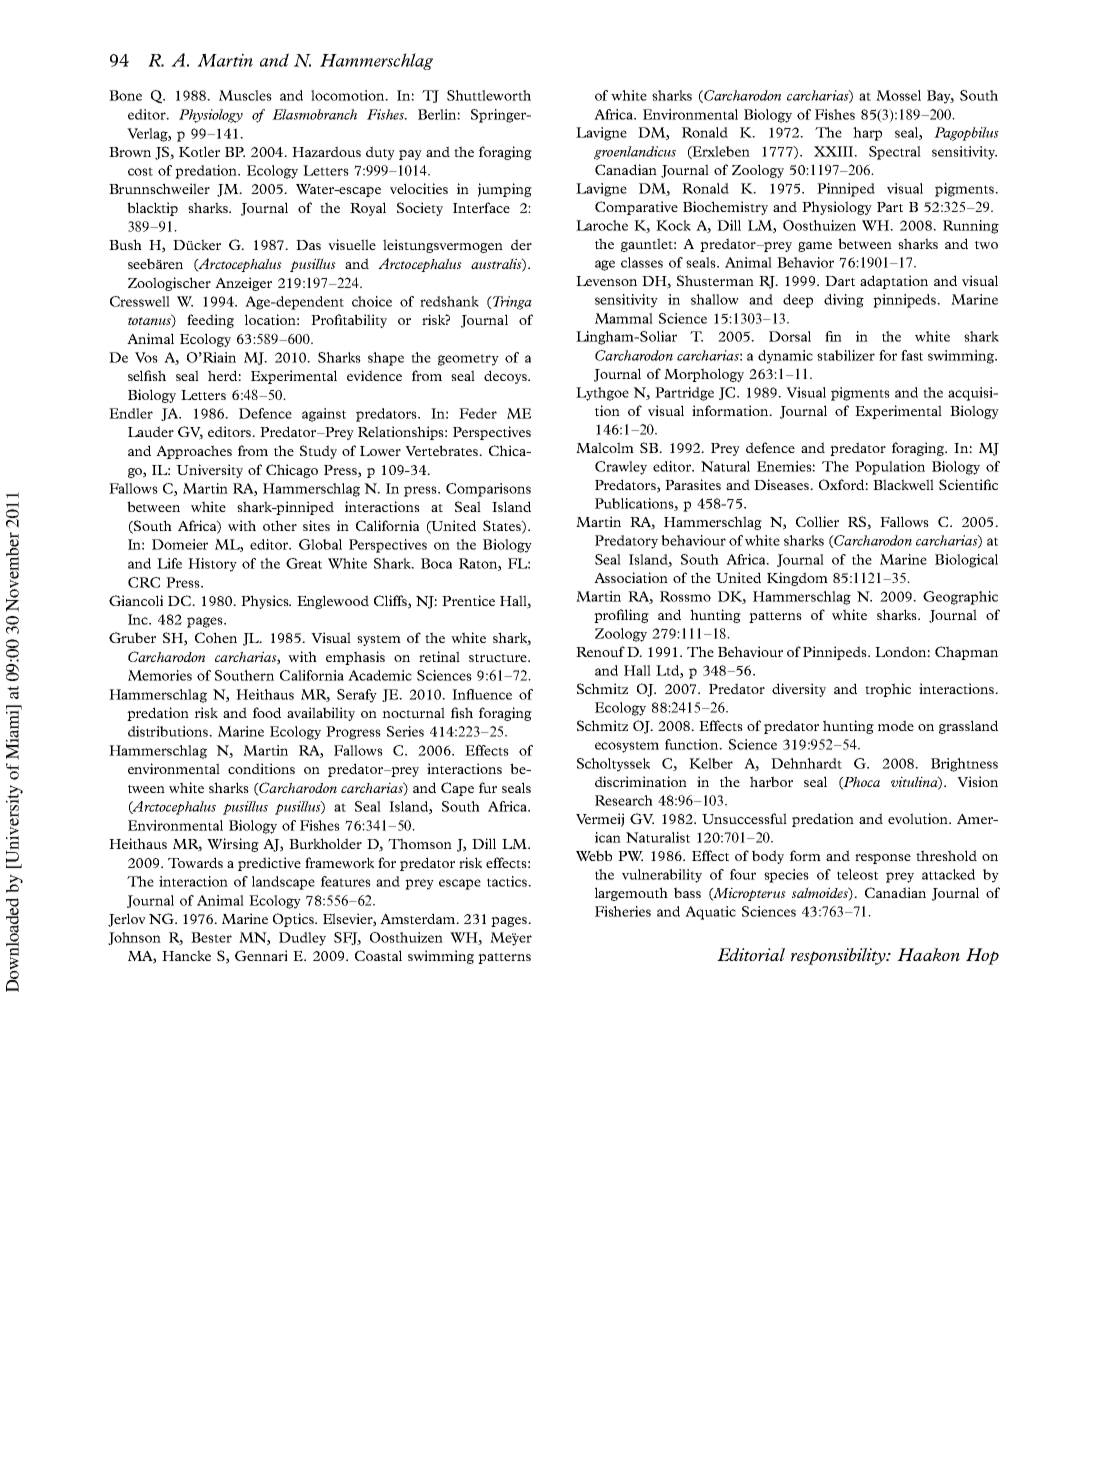  I want to click on fast, so click(912, 355).
